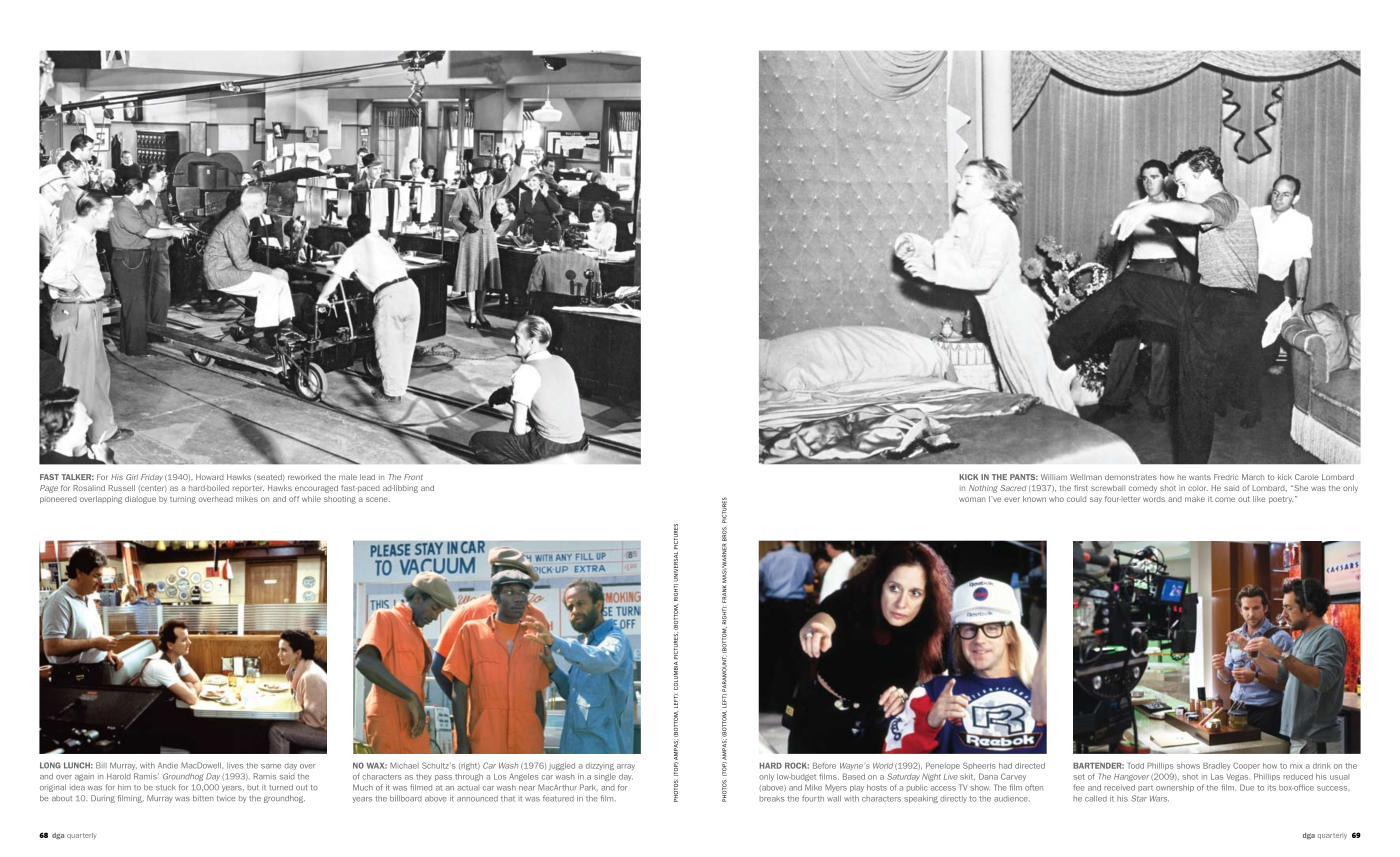  I want to click on Nothing, so click(983, 489).
